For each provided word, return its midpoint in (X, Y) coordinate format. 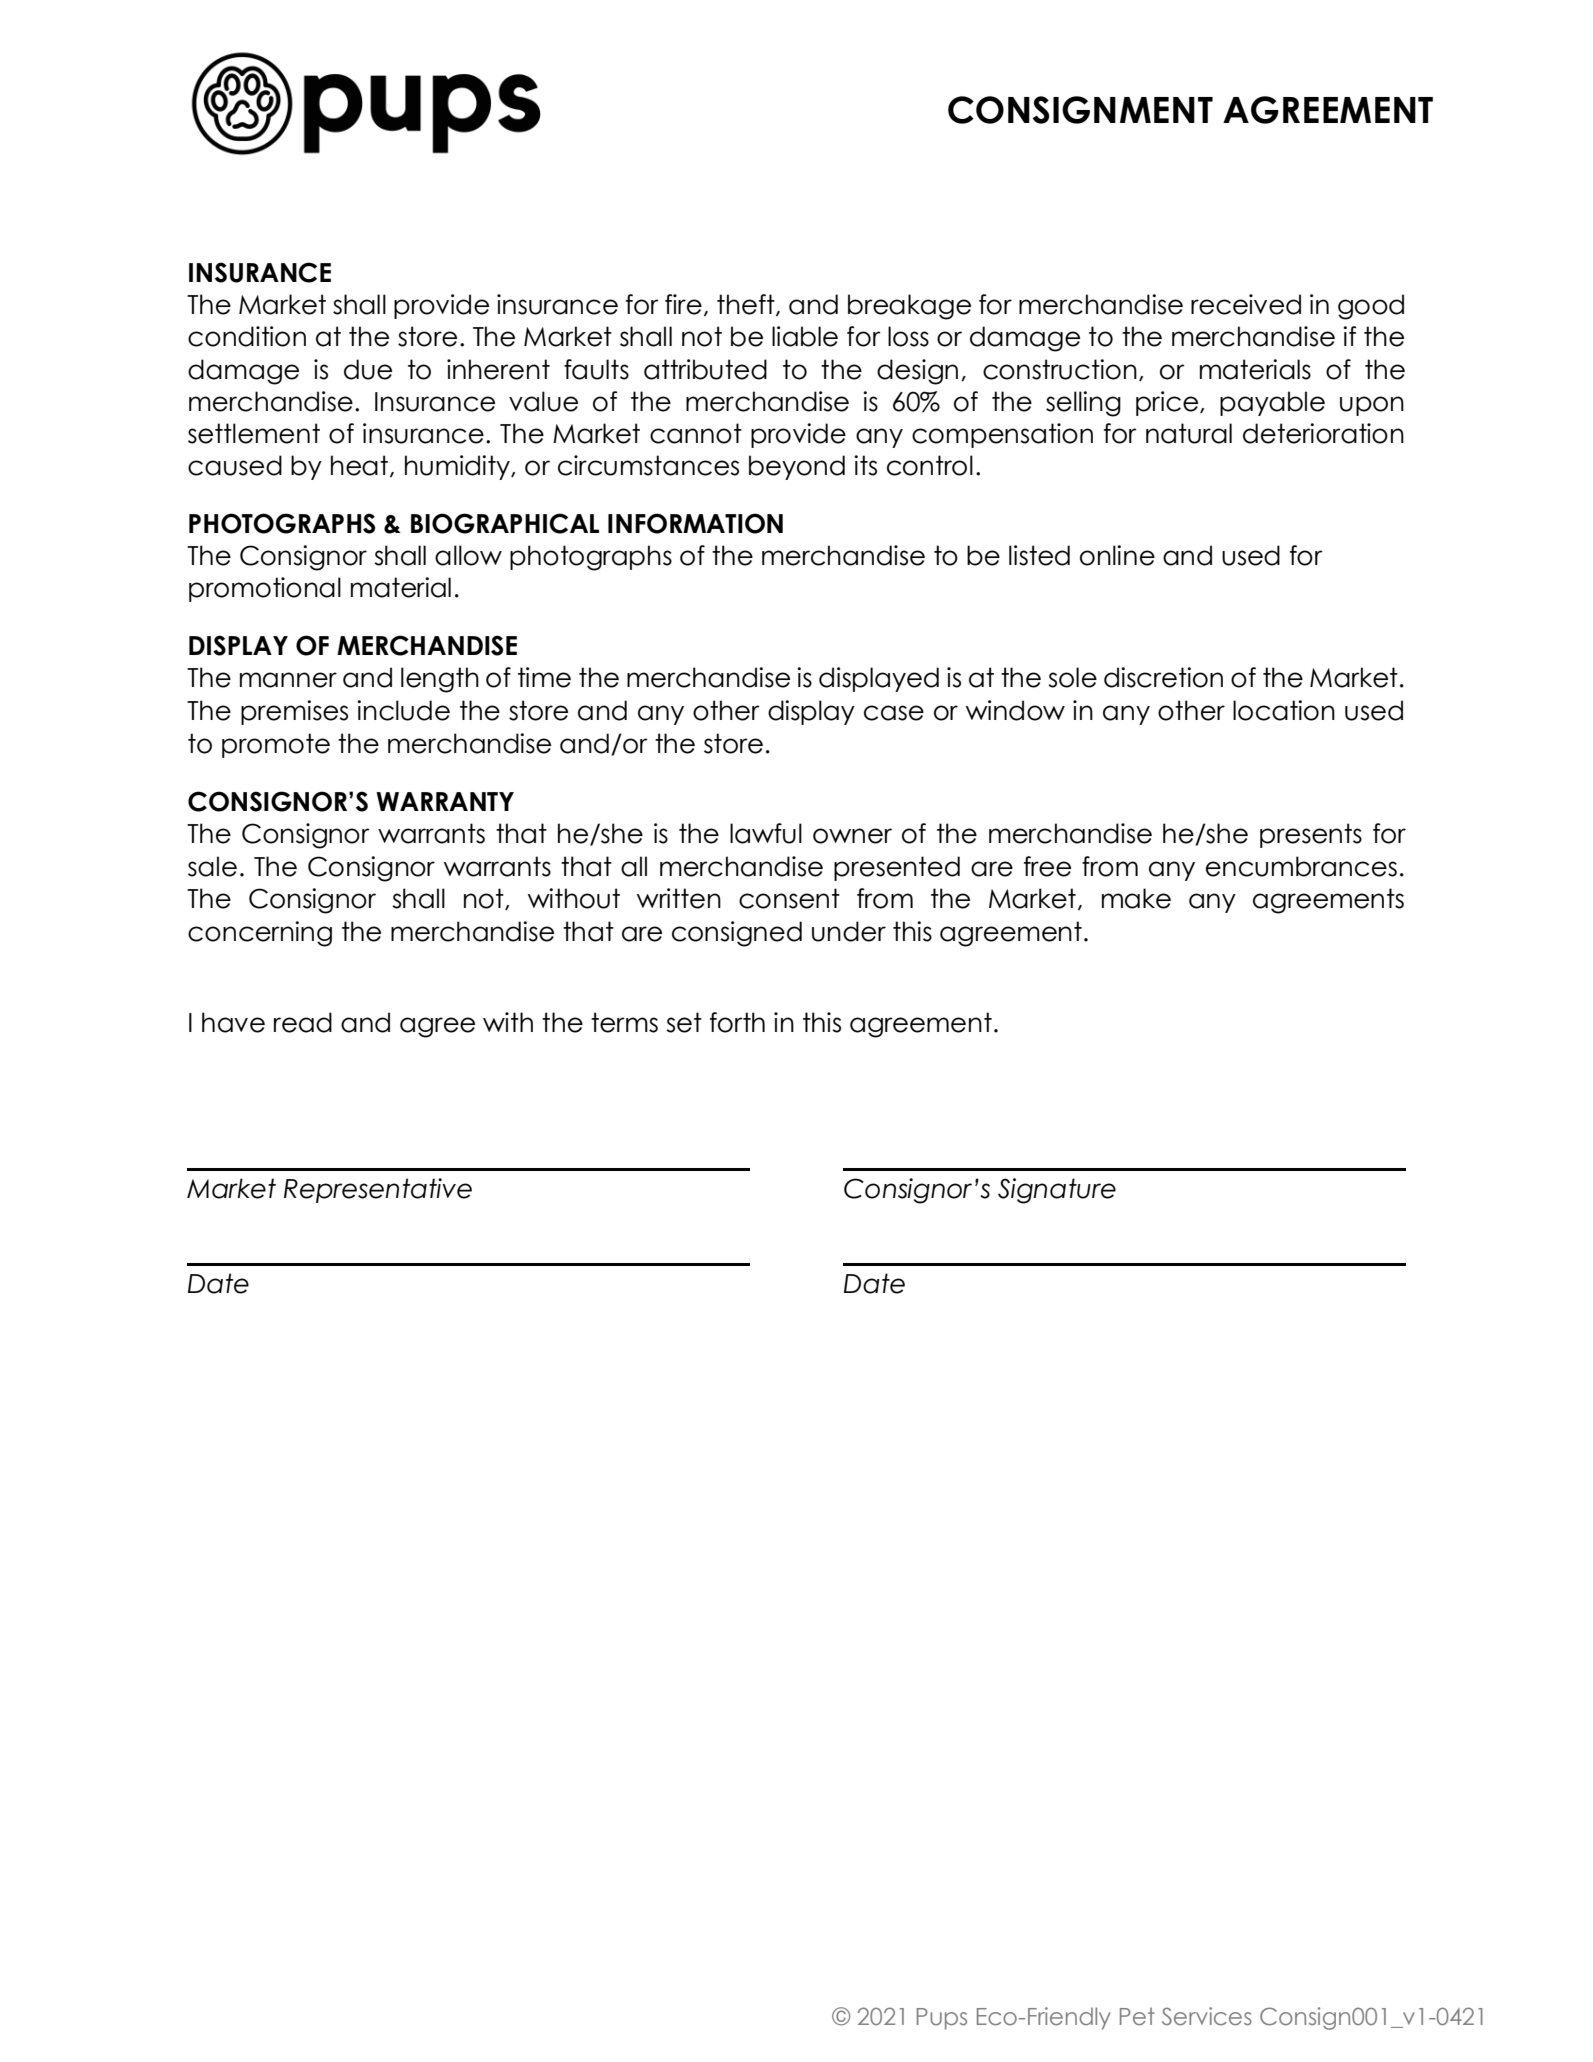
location (1284, 710)
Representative (378, 1190)
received (1246, 304)
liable (805, 336)
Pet (1137, 2016)
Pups (942, 2019)
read (303, 1022)
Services (1207, 2016)
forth (737, 1022)
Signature (1057, 1191)
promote (276, 745)
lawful (766, 833)
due (368, 369)
